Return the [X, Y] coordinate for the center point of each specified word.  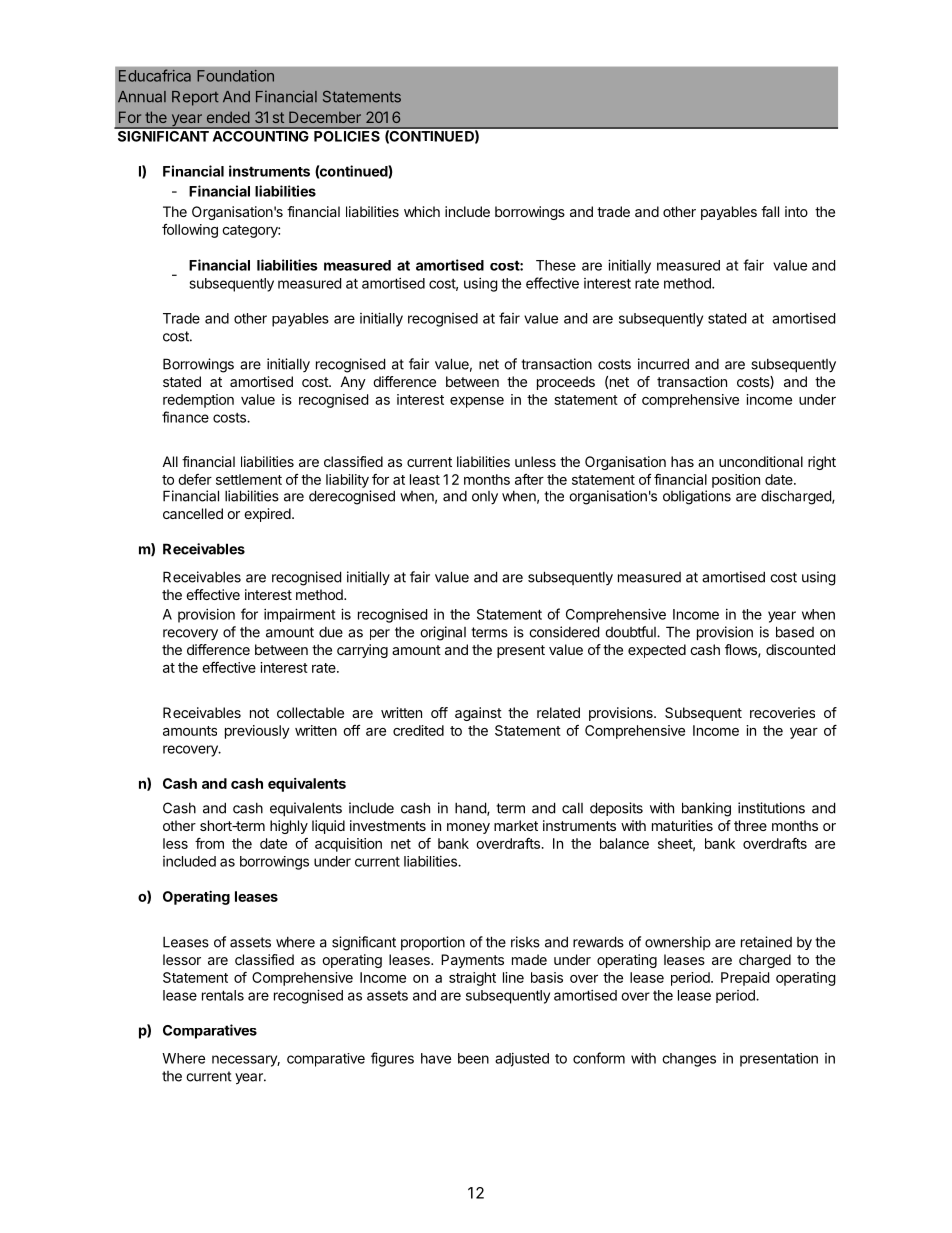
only [485, 497]
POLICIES [347, 135]
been [473, 1058]
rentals [223, 995]
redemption [198, 401]
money [468, 828]
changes [689, 1060]
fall [770, 211]
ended [228, 117]
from [209, 843]
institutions [771, 808]
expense [477, 402]
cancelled [193, 513]
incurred [663, 364]
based [795, 632]
